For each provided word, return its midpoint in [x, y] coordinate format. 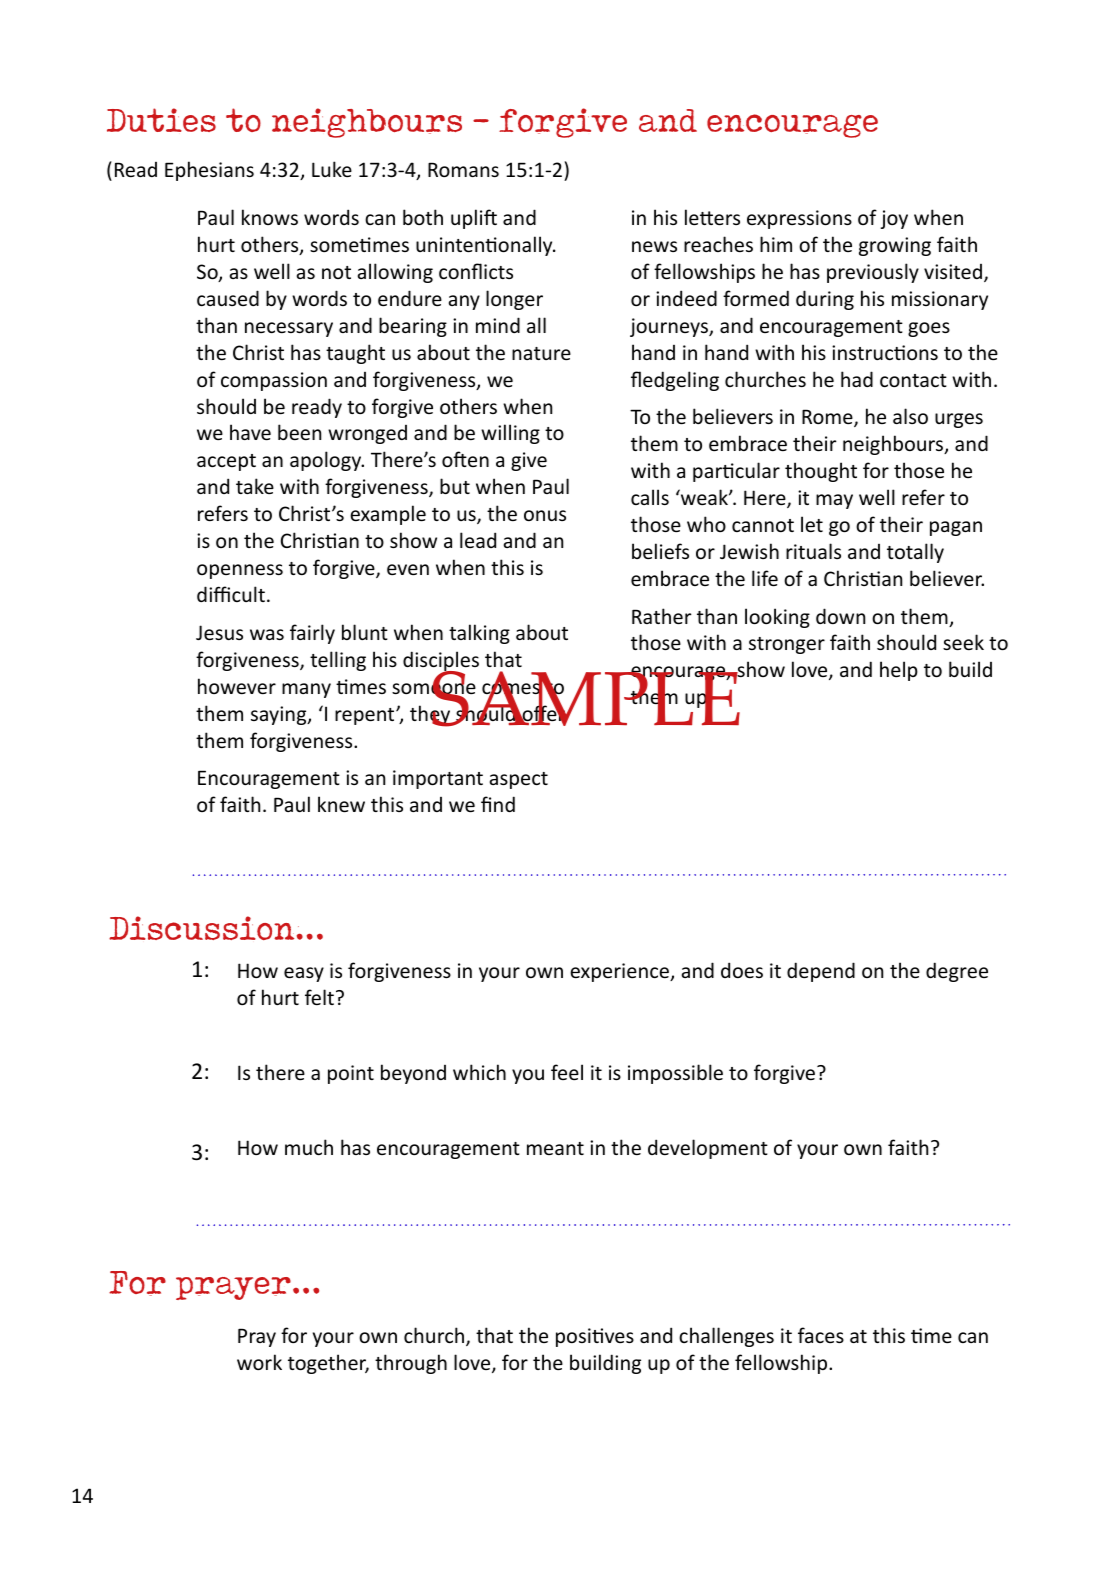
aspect [519, 780]
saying [280, 715]
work [259, 1362]
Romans [463, 169]
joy [894, 219]
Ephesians [209, 171]
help [899, 671]
